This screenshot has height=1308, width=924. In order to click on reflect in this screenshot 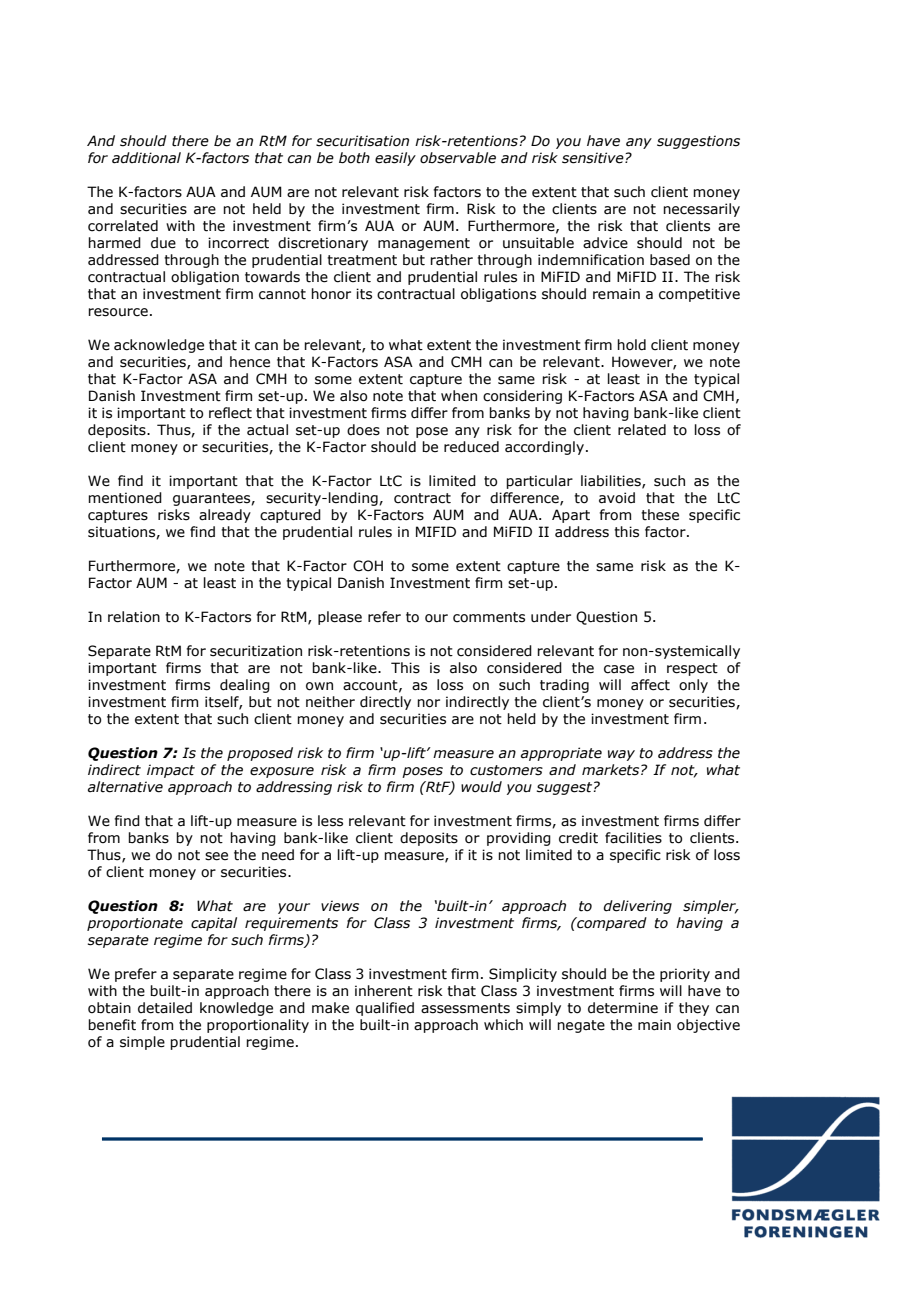, I will do `click(230, 413)`.
